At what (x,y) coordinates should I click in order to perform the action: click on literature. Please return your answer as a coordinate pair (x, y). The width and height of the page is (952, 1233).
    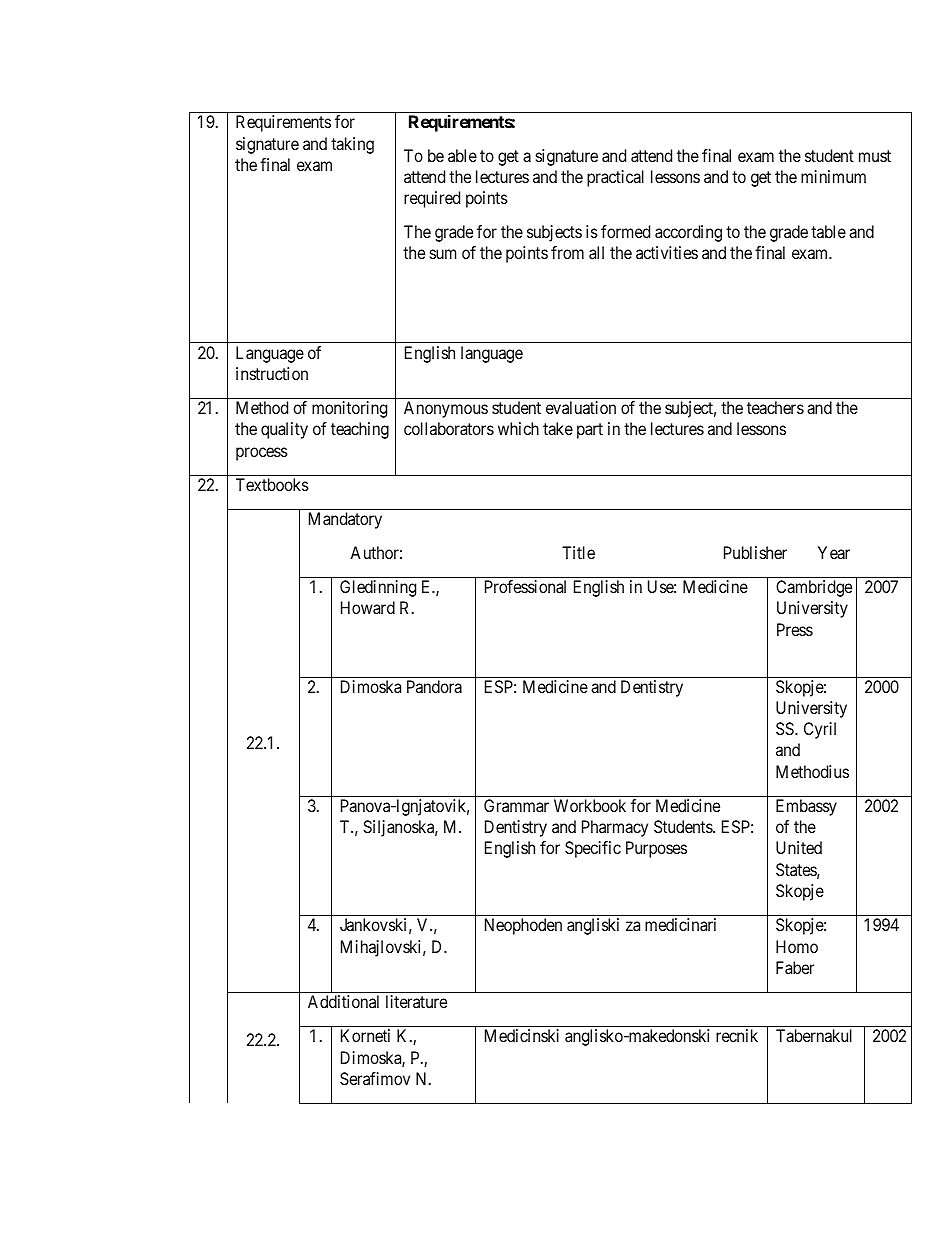
    Looking at the image, I should click on (416, 1001).
